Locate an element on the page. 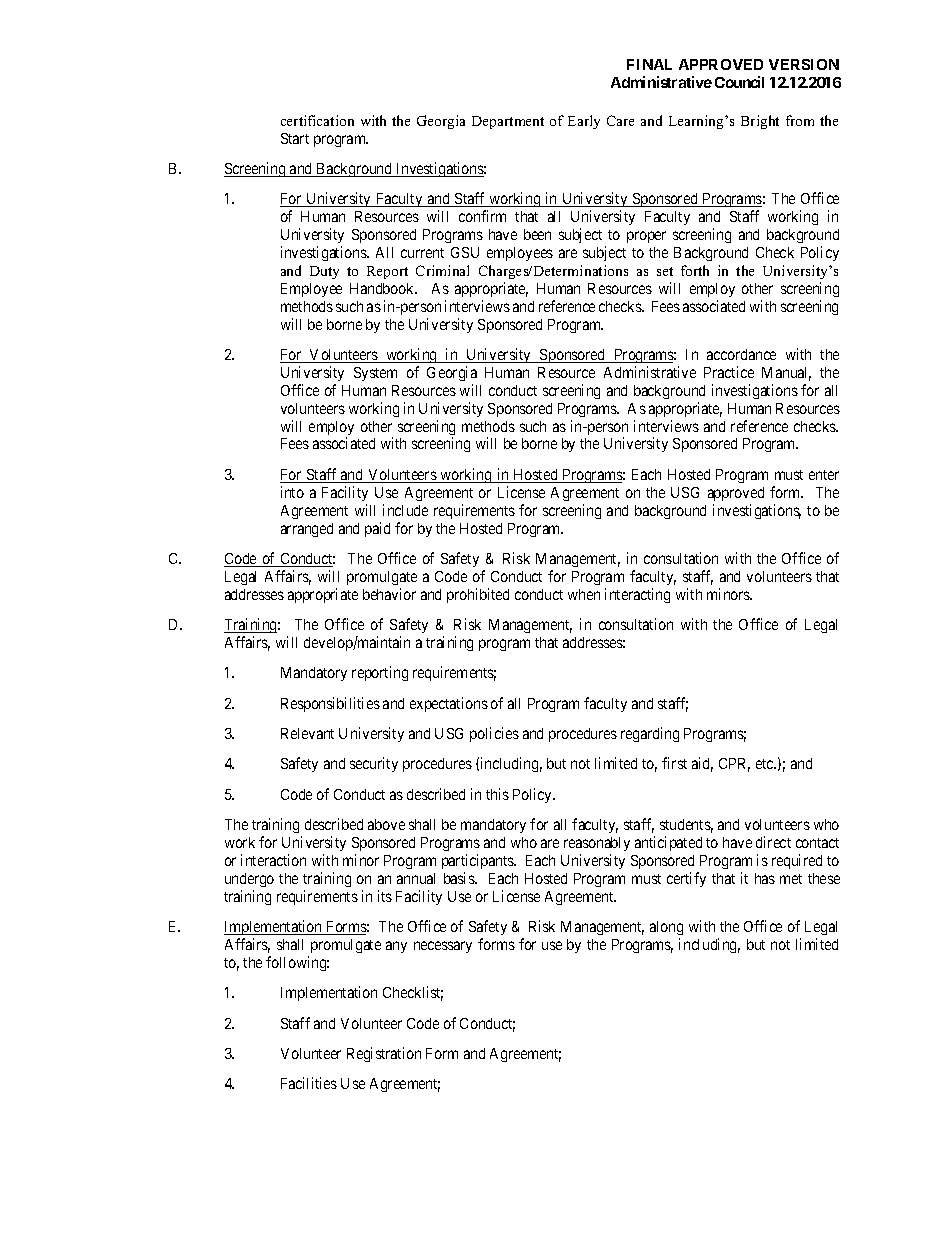 The width and height of the page is (952, 1233). arranged is located at coordinates (307, 530).
